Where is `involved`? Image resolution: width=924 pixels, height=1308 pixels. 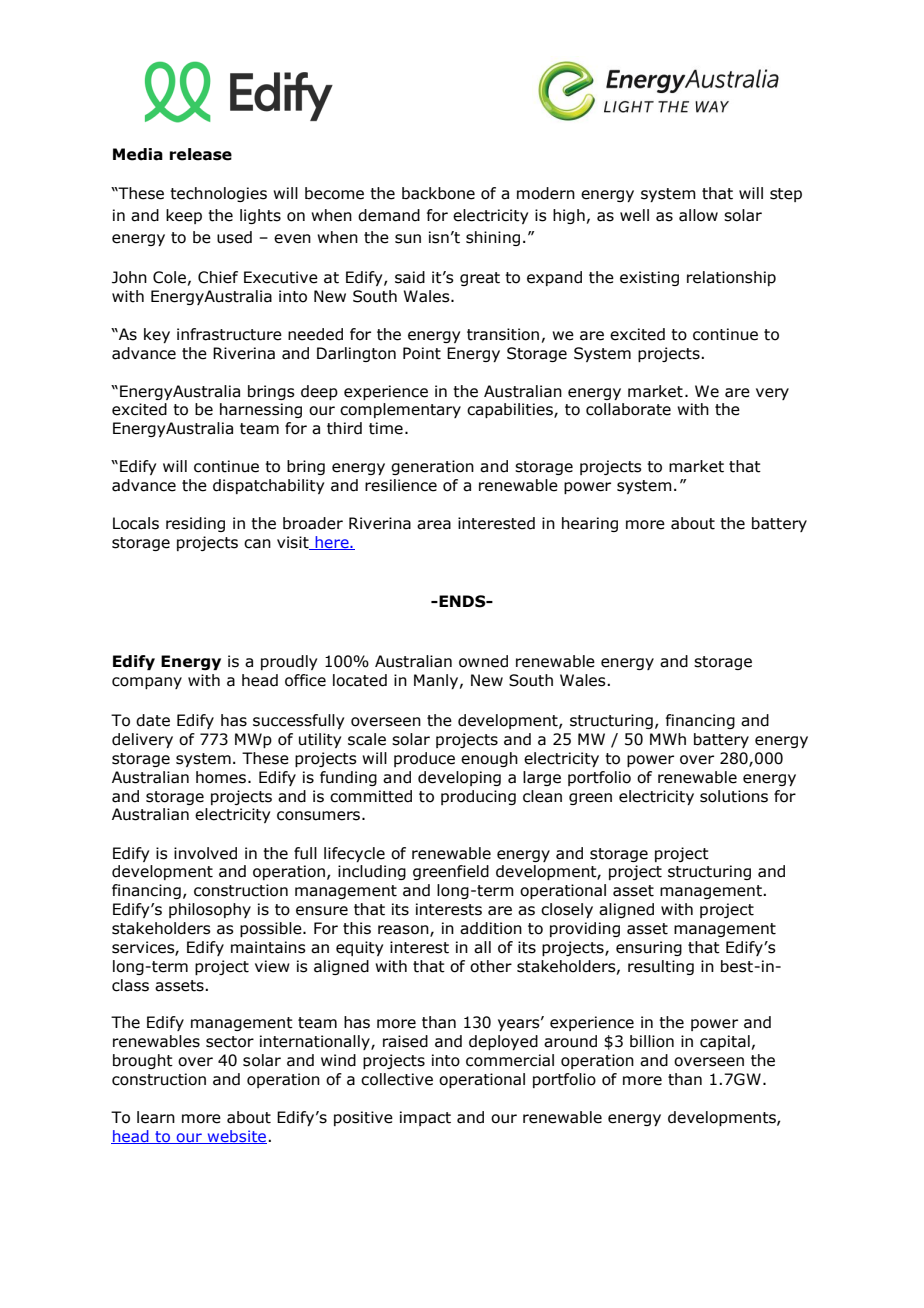
involved is located at coordinates (205, 853).
